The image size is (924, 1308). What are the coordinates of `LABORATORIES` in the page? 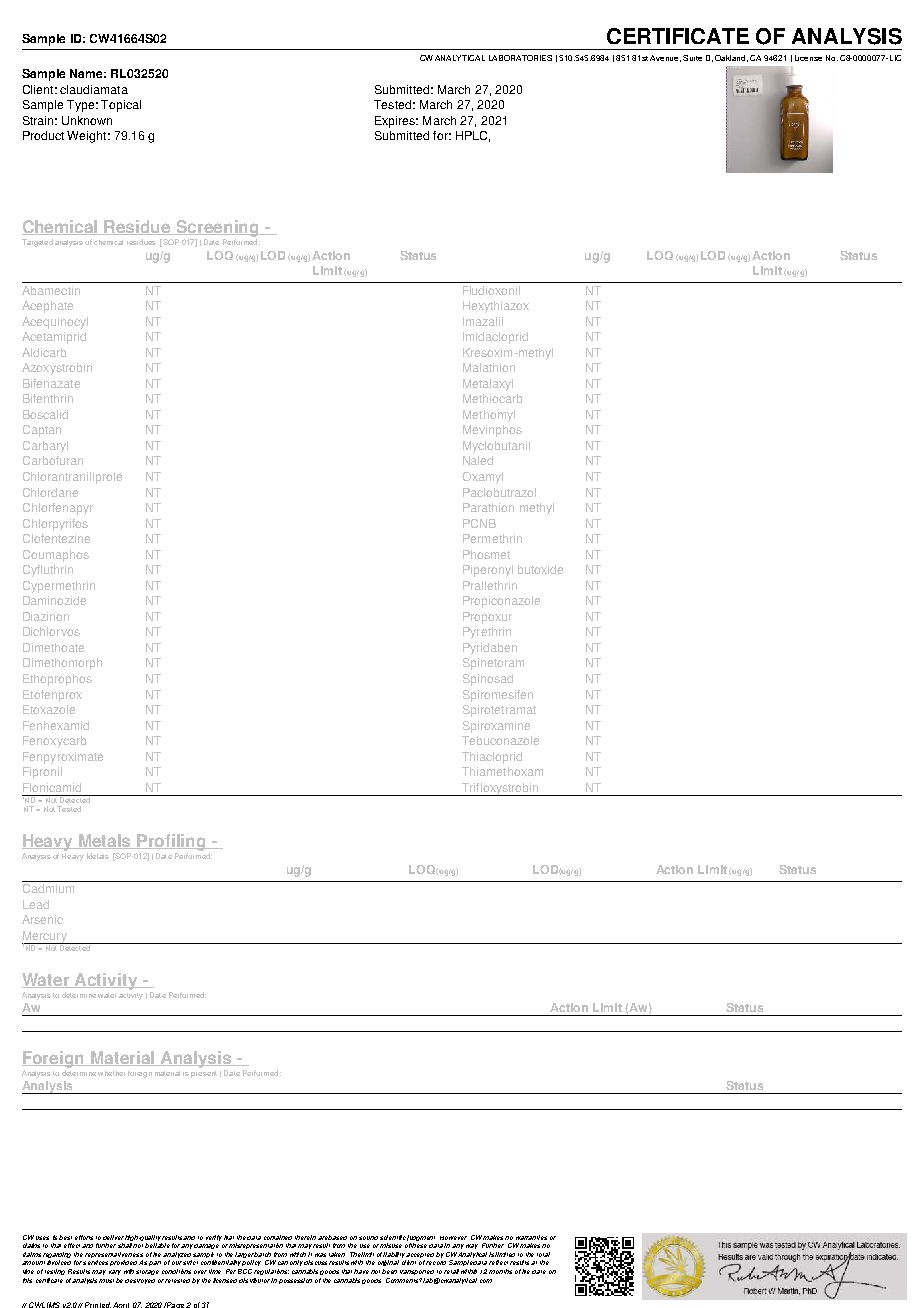 It's located at (520, 58).
